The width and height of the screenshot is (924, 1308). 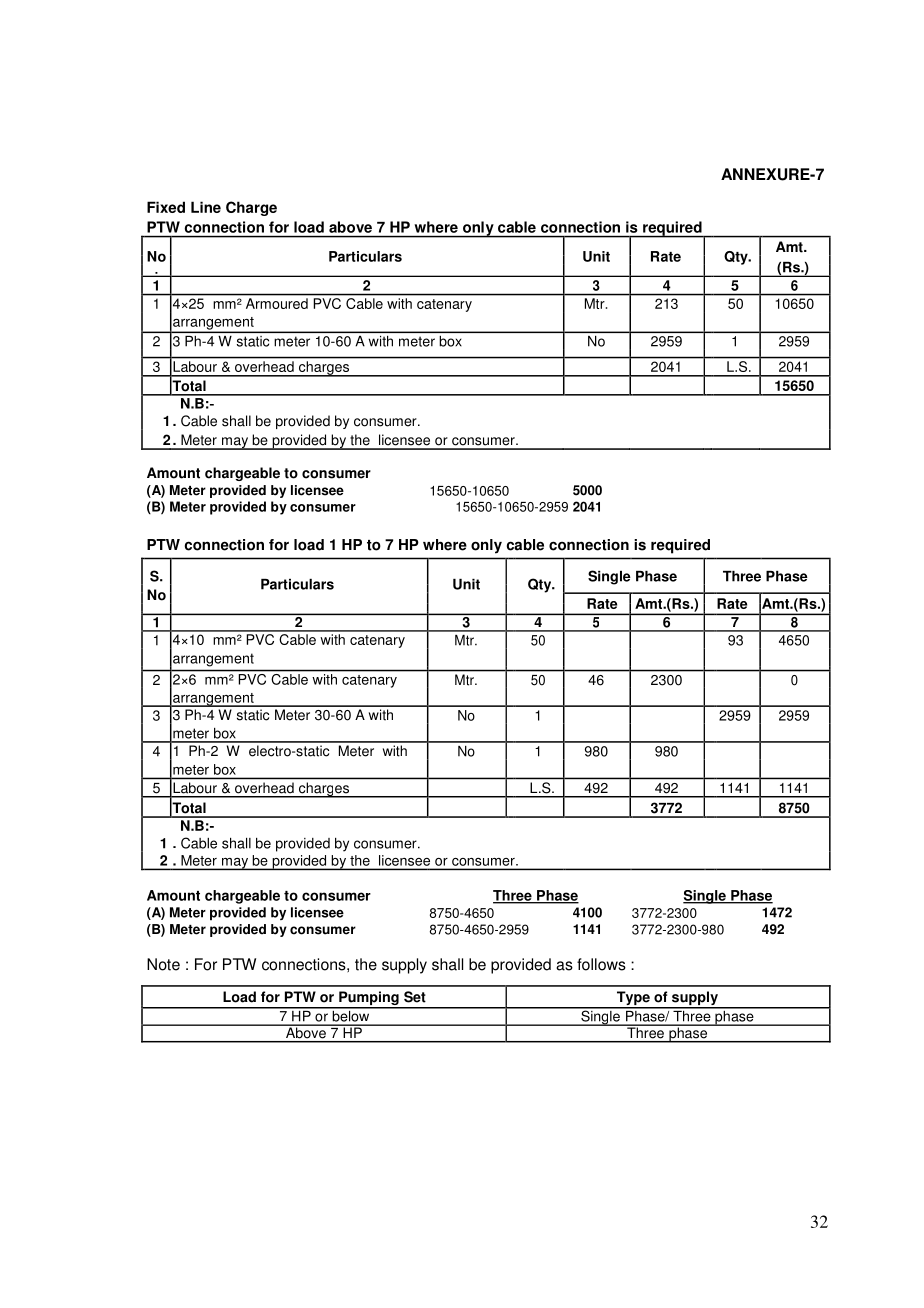 What do you see at coordinates (166, 207) in the screenshot?
I see `Fixed` at bounding box center [166, 207].
